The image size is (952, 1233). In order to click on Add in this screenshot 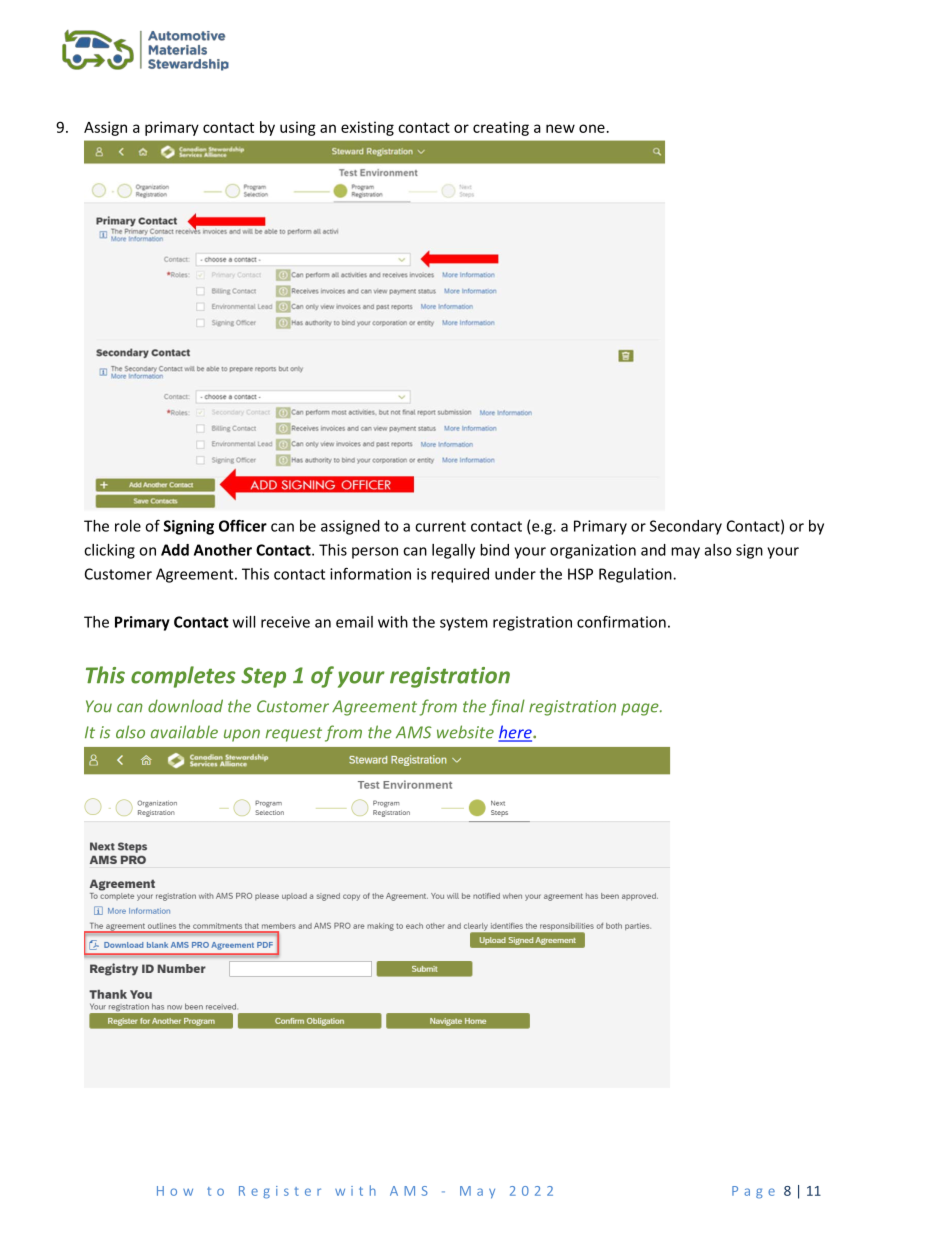, I will do `click(175, 550)`.
